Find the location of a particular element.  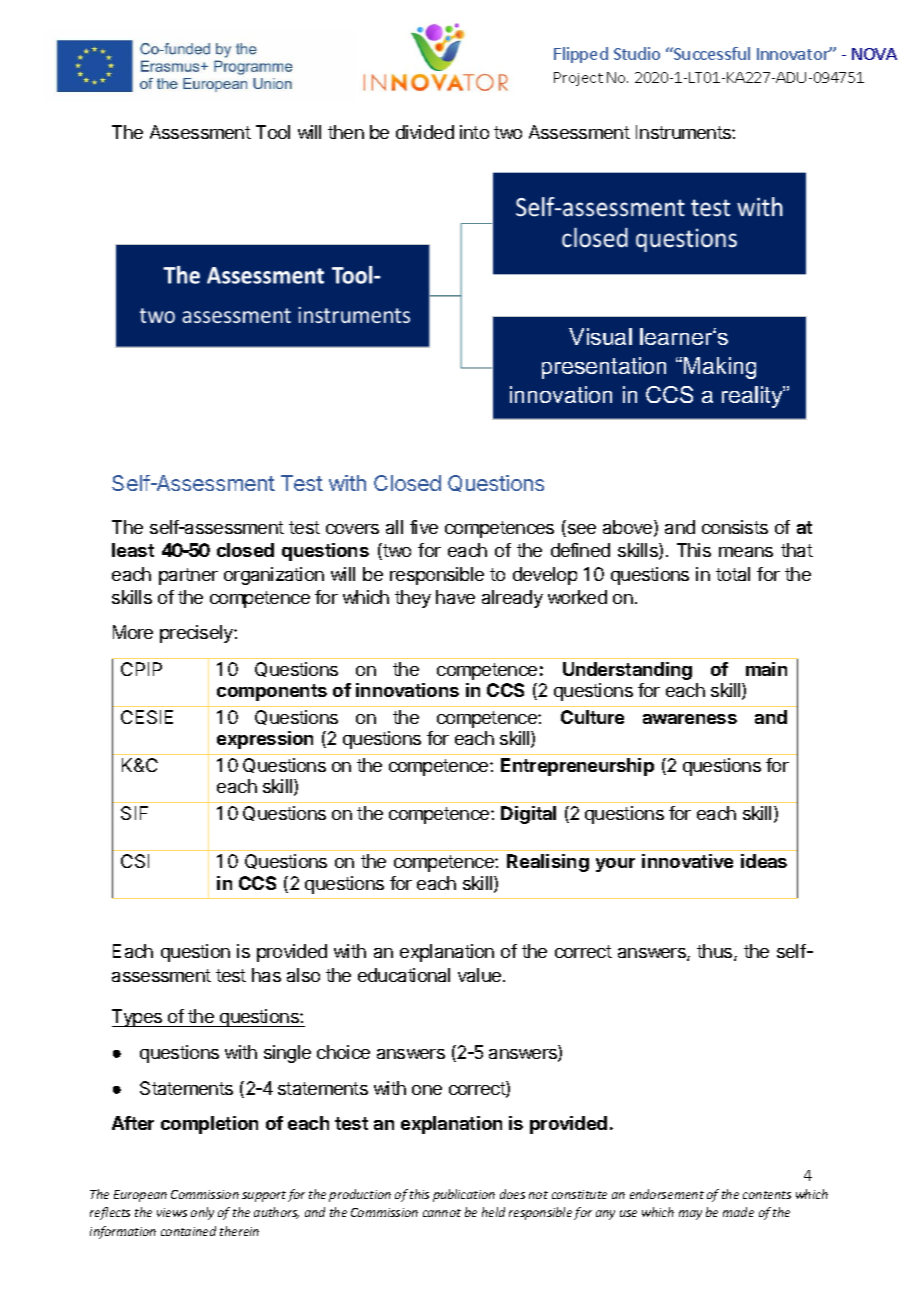

value is located at coordinates (481, 975).
